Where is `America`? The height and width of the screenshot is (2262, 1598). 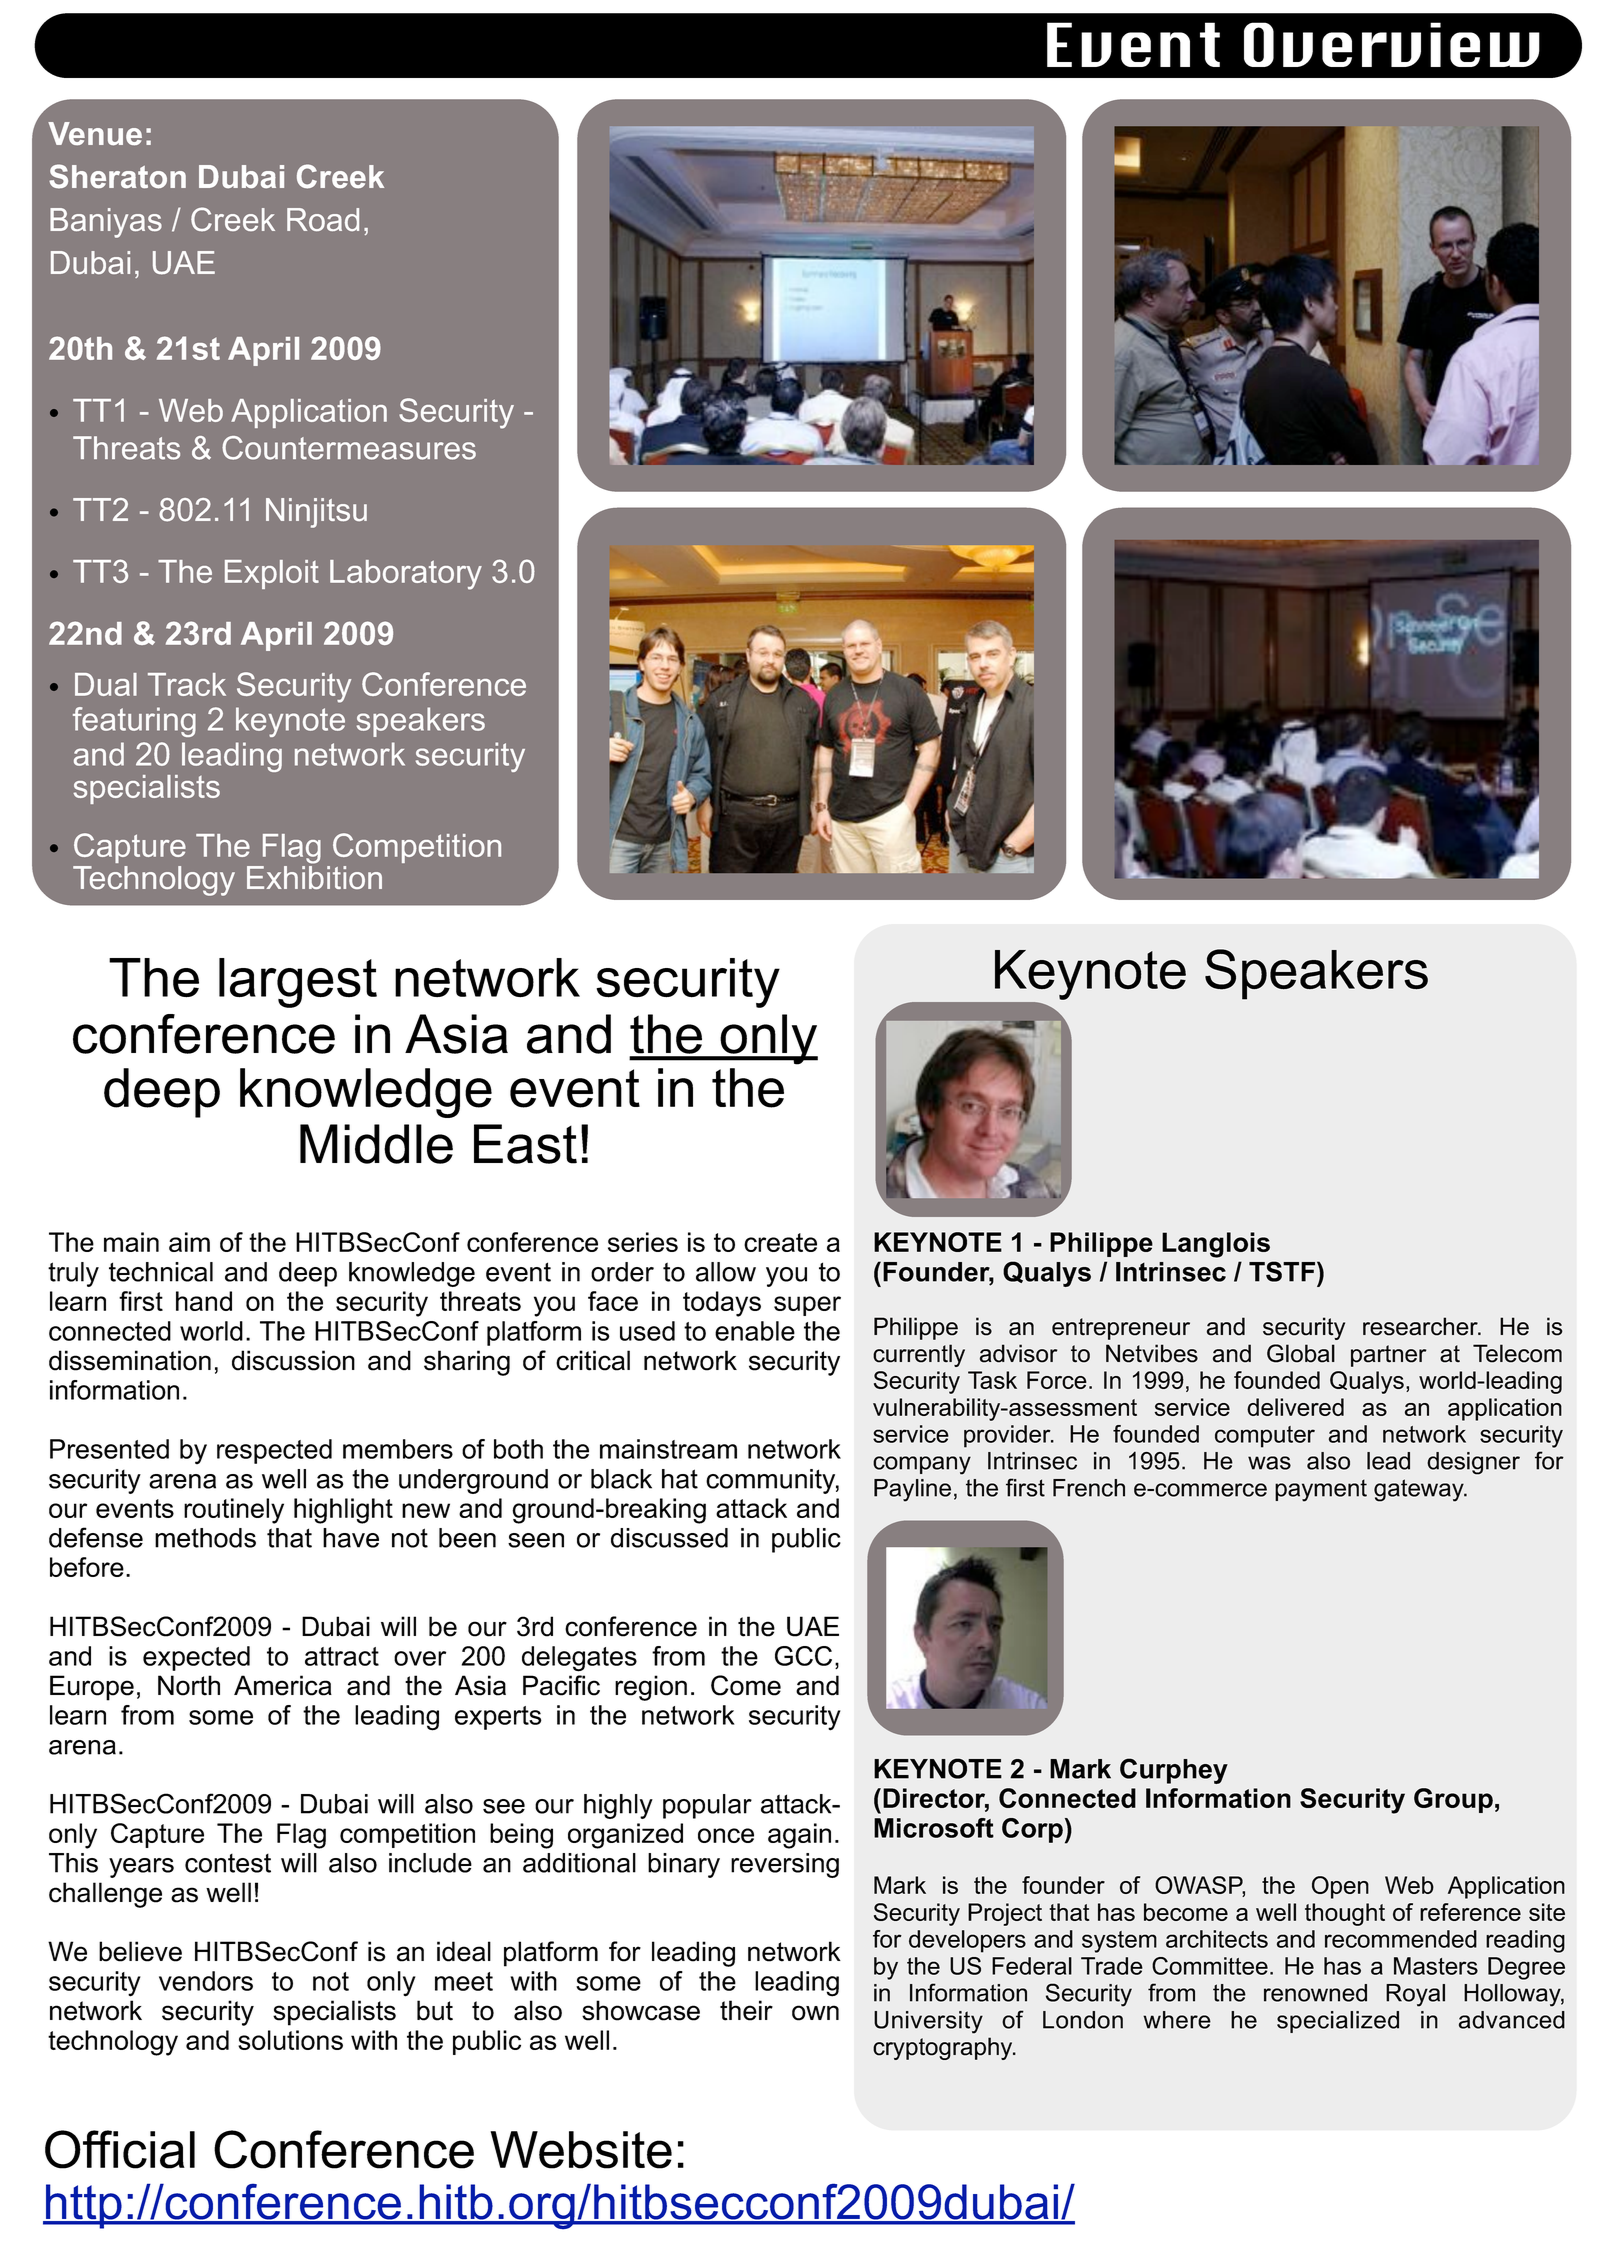 America is located at coordinates (283, 1685).
